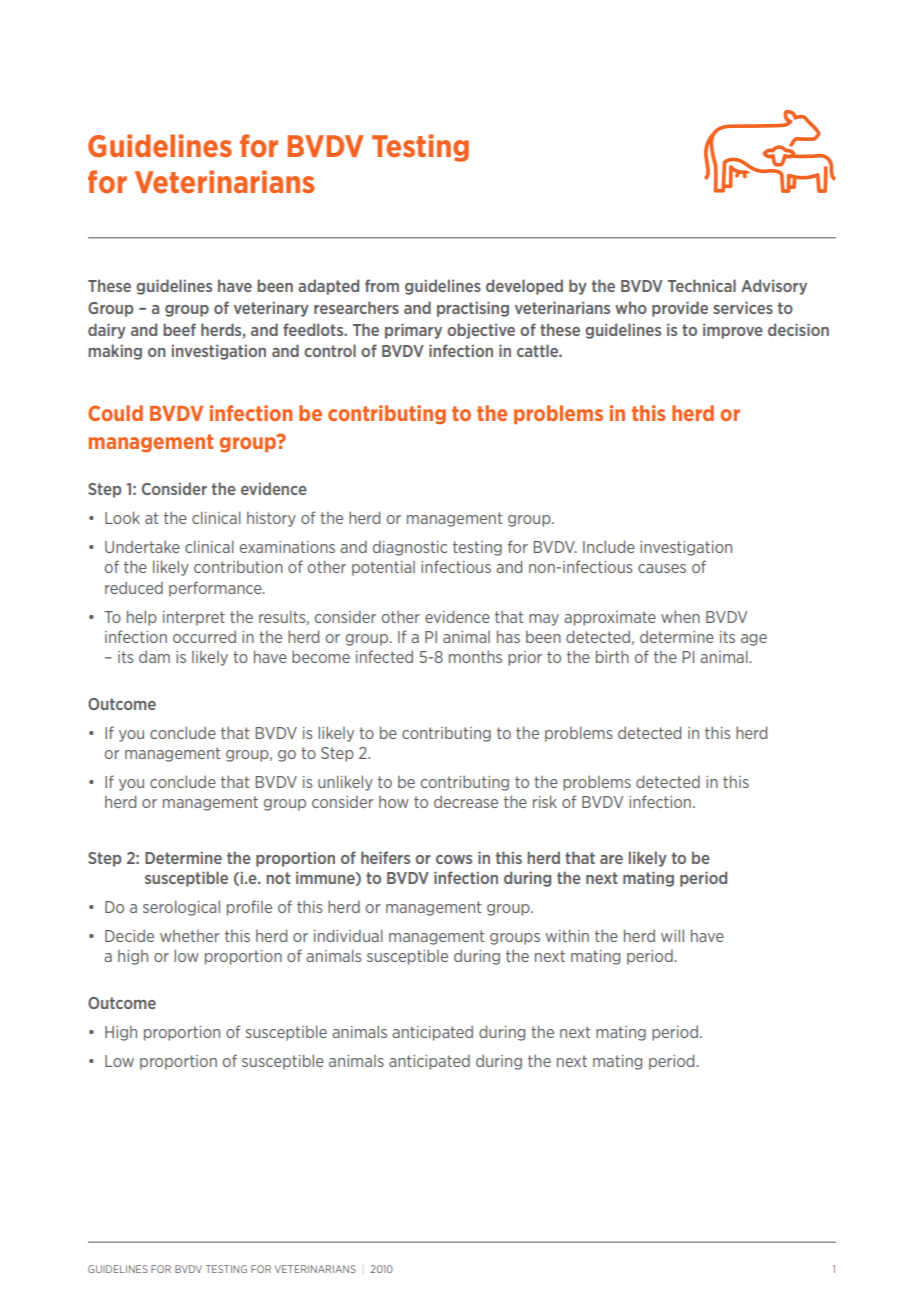 The image size is (924, 1308). I want to click on decrease, so click(466, 801).
